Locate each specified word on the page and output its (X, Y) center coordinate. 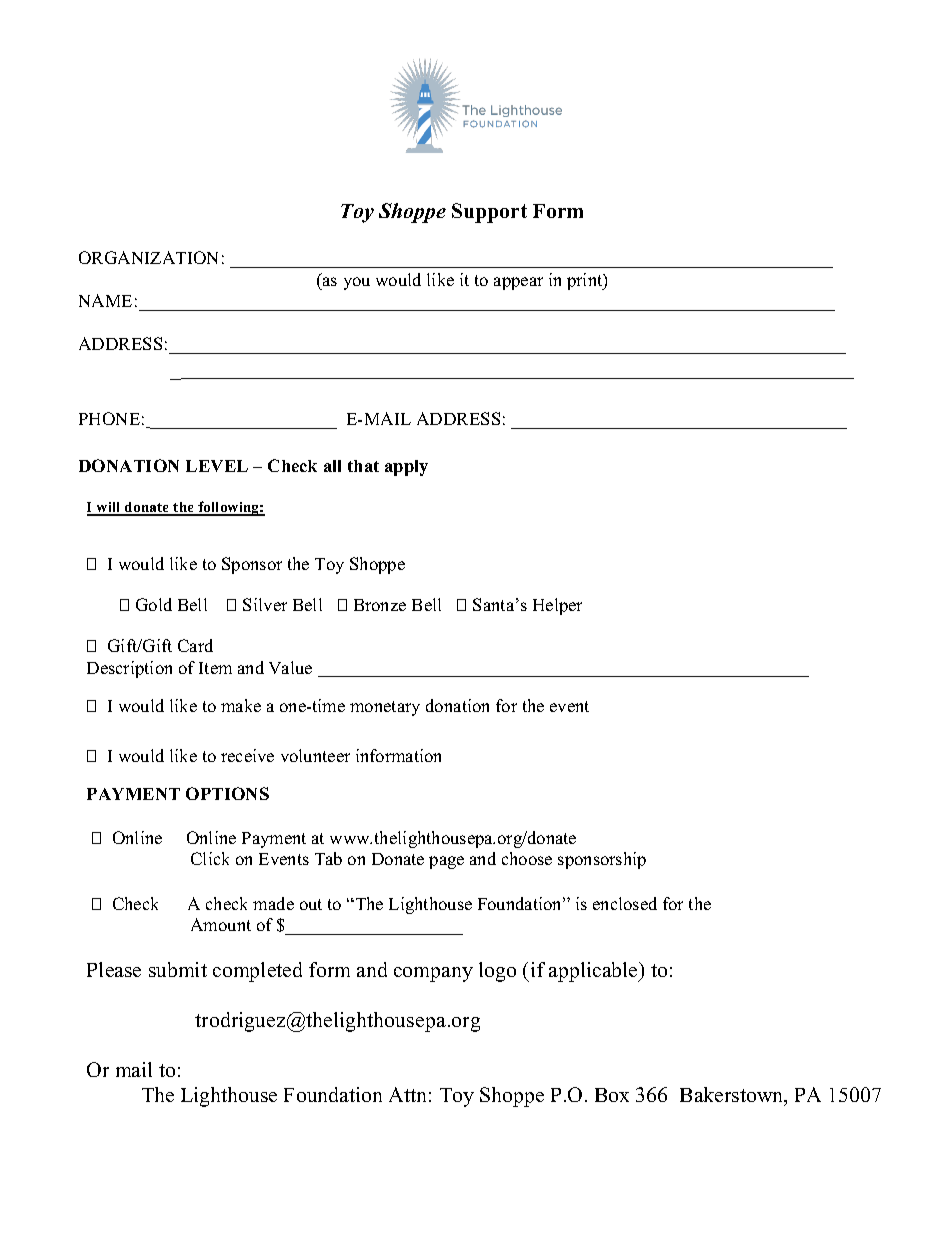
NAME (105, 300)
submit (178, 969)
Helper (557, 606)
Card (195, 645)
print (586, 281)
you (357, 283)
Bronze (380, 605)
